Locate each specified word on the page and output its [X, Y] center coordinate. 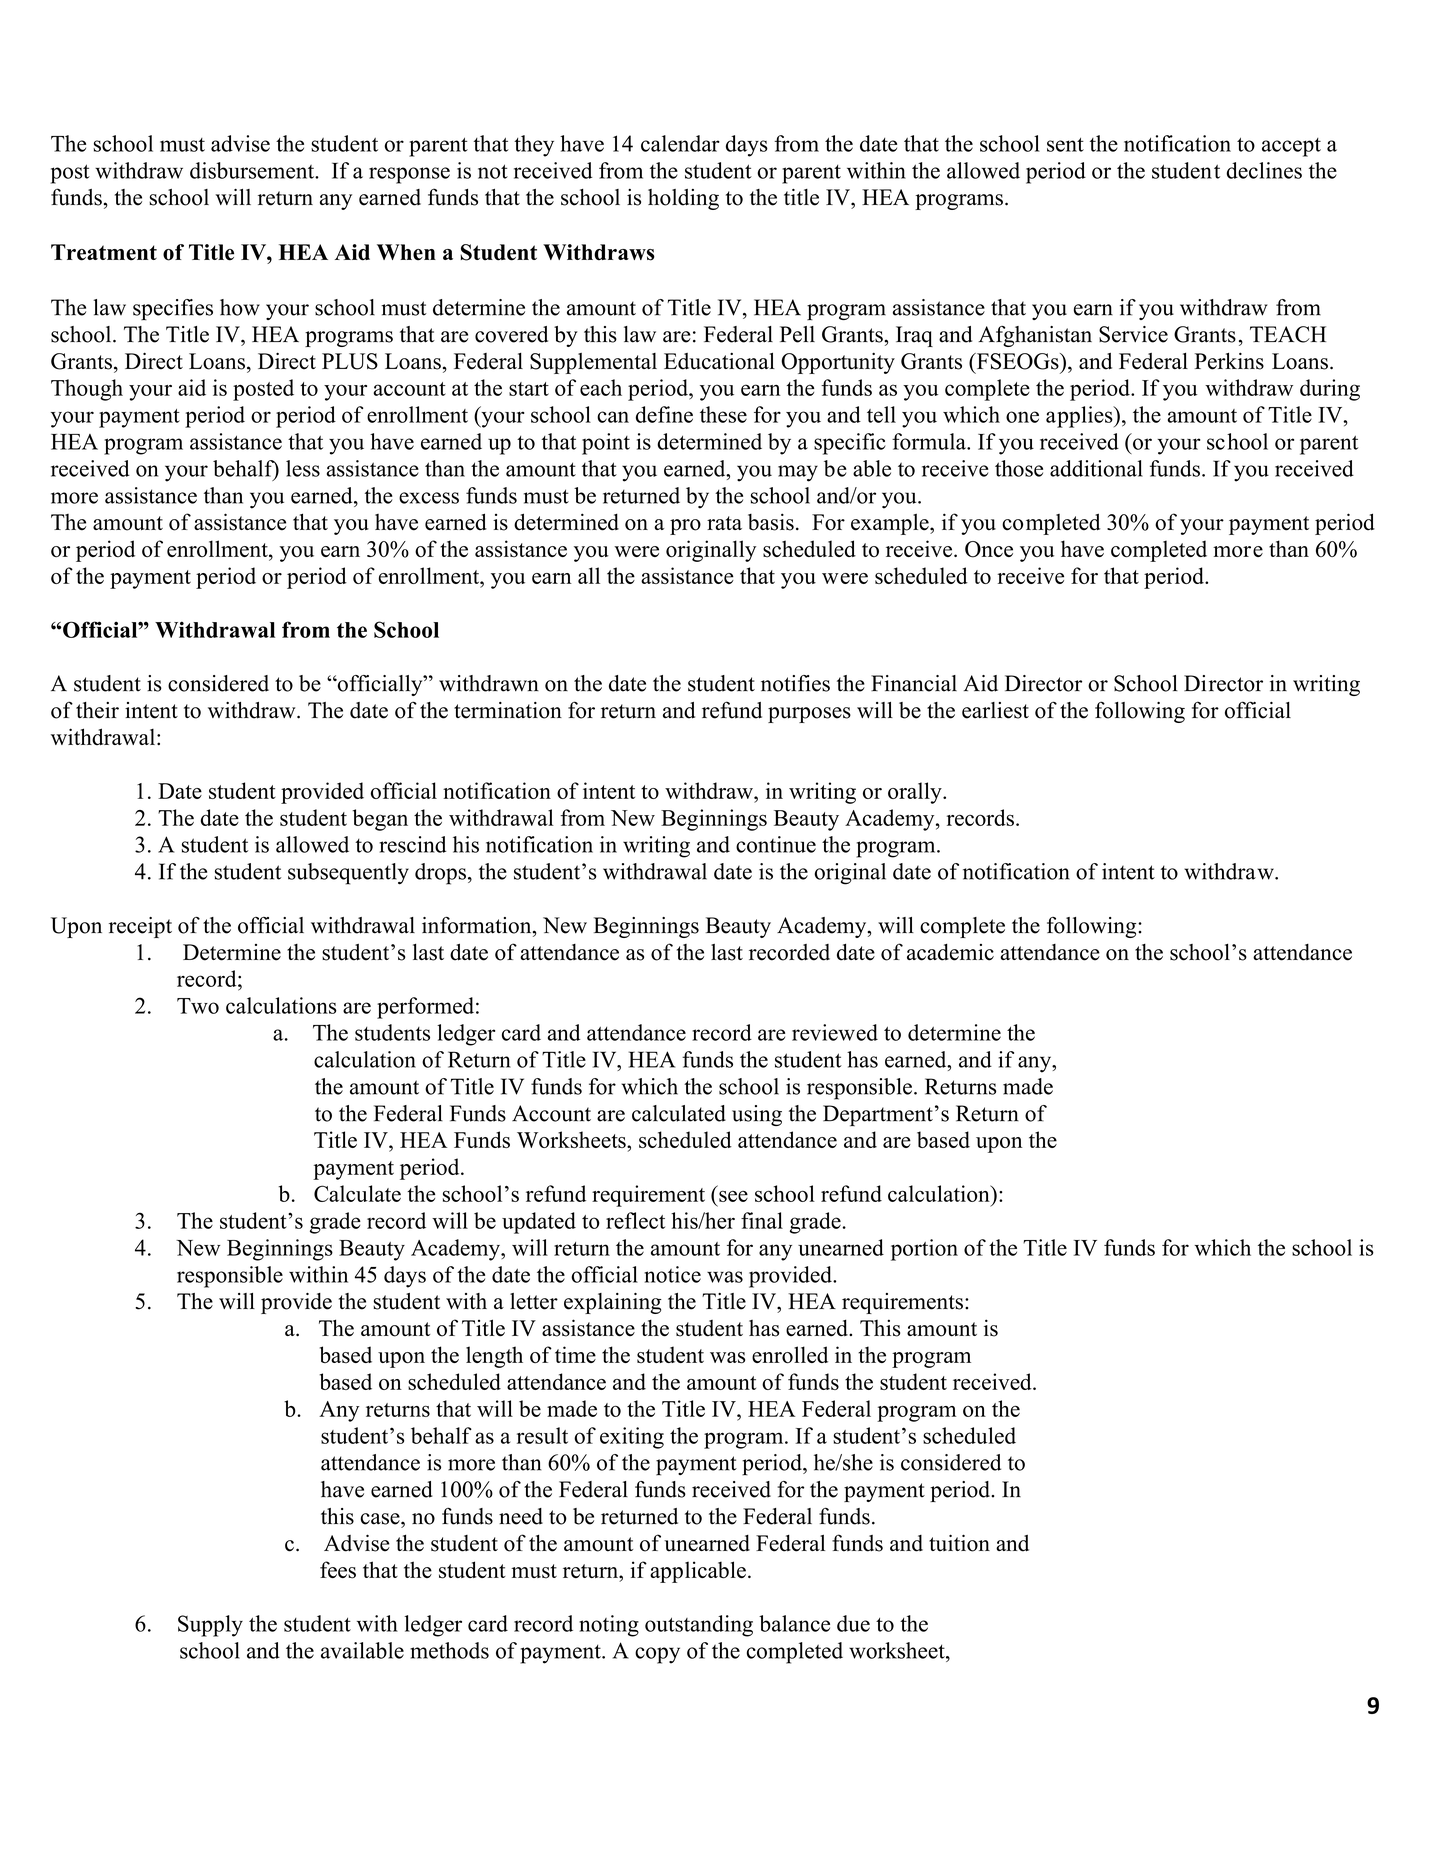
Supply [210, 1626]
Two [198, 1006]
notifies [795, 683]
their [97, 710]
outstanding [699, 1626]
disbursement [253, 170]
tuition [959, 1543]
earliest [995, 710]
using [757, 1115]
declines [1264, 170]
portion [924, 1250]
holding [683, 199]
